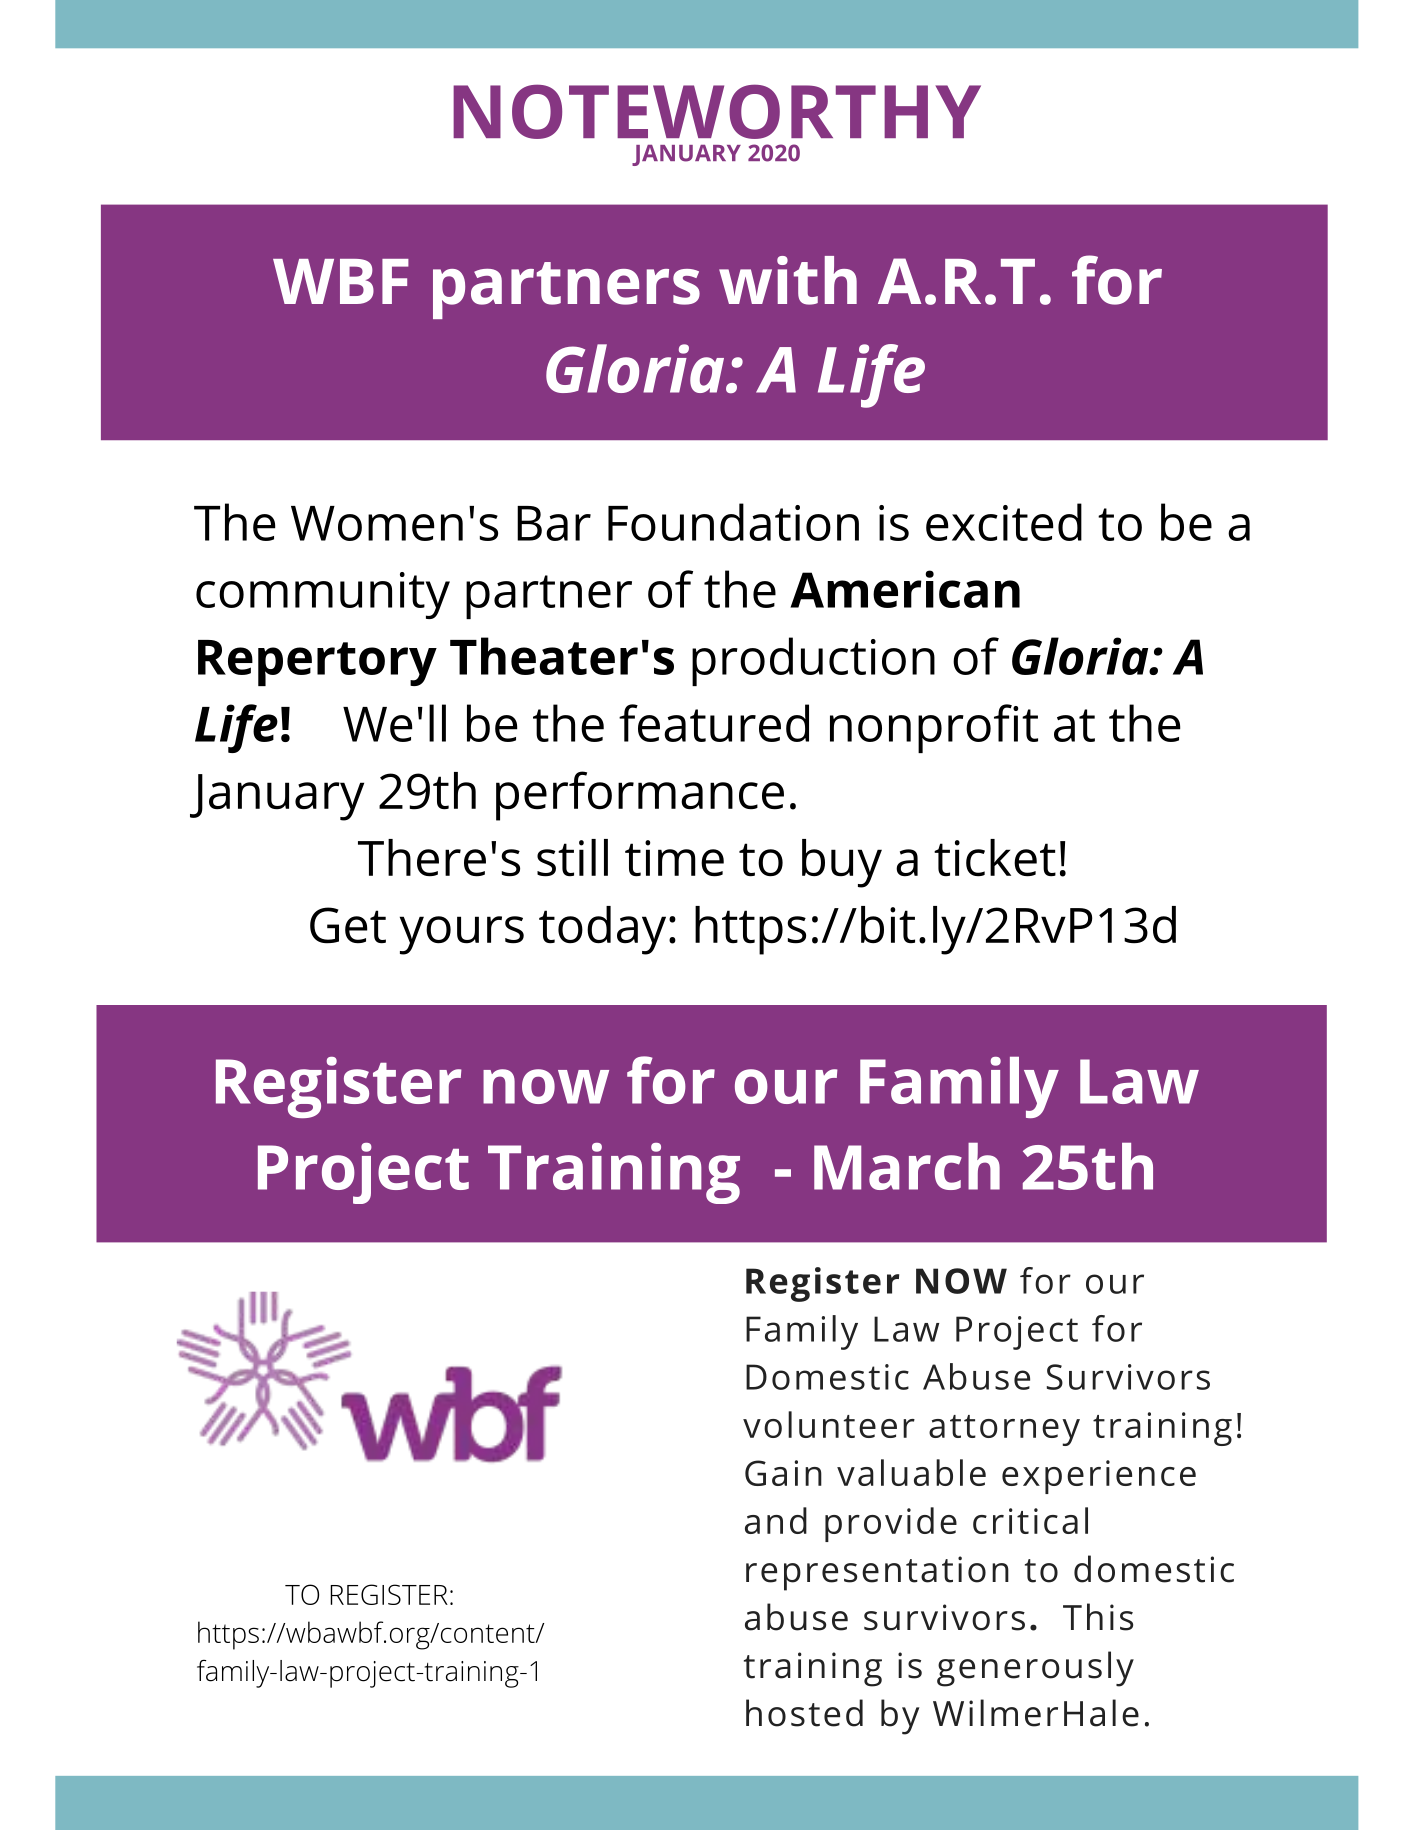 This screenshot has width=1414, height=1830. What do you see at coordinates (1004, 522) in the screenshot?
I see `excited` at bounding box center [1004, 522].
